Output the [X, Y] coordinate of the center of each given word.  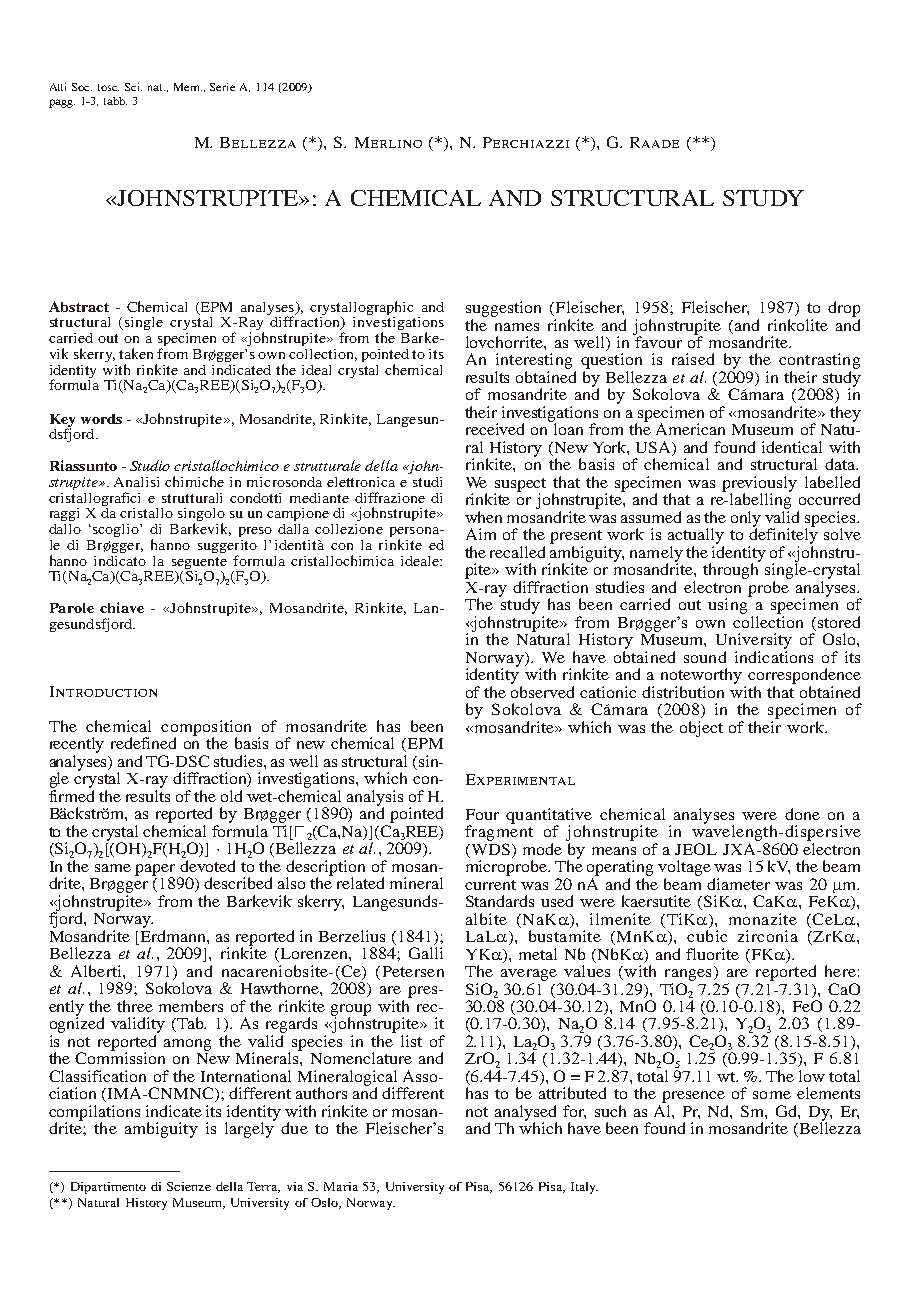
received [495, 429]
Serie [222, 87]
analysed [526, 1114]
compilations [94, 1114]
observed [542, 690]
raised [693, 359]
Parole [72, 608]
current [490, 885]
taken [136, 353]
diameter [738, 884]
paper [155, 871]
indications [774, 655]
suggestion [503, 309]
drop [844, 309]
